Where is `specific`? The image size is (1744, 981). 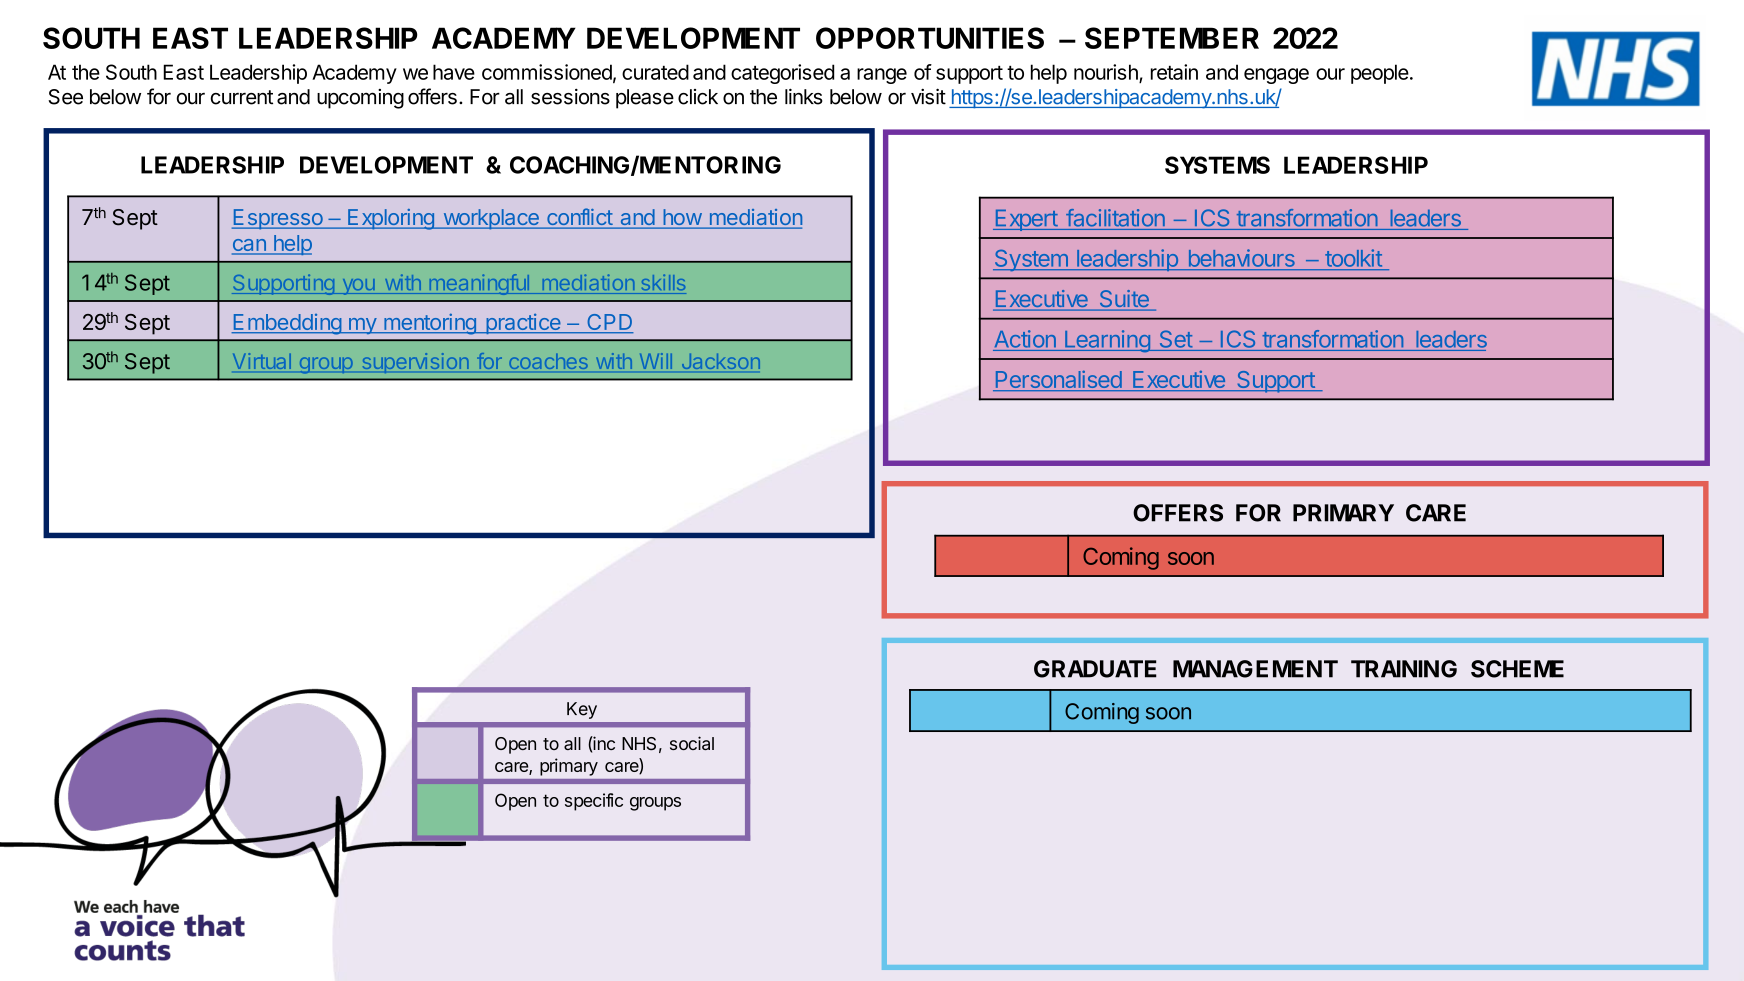
specific is located at coordinates (594, 802).
